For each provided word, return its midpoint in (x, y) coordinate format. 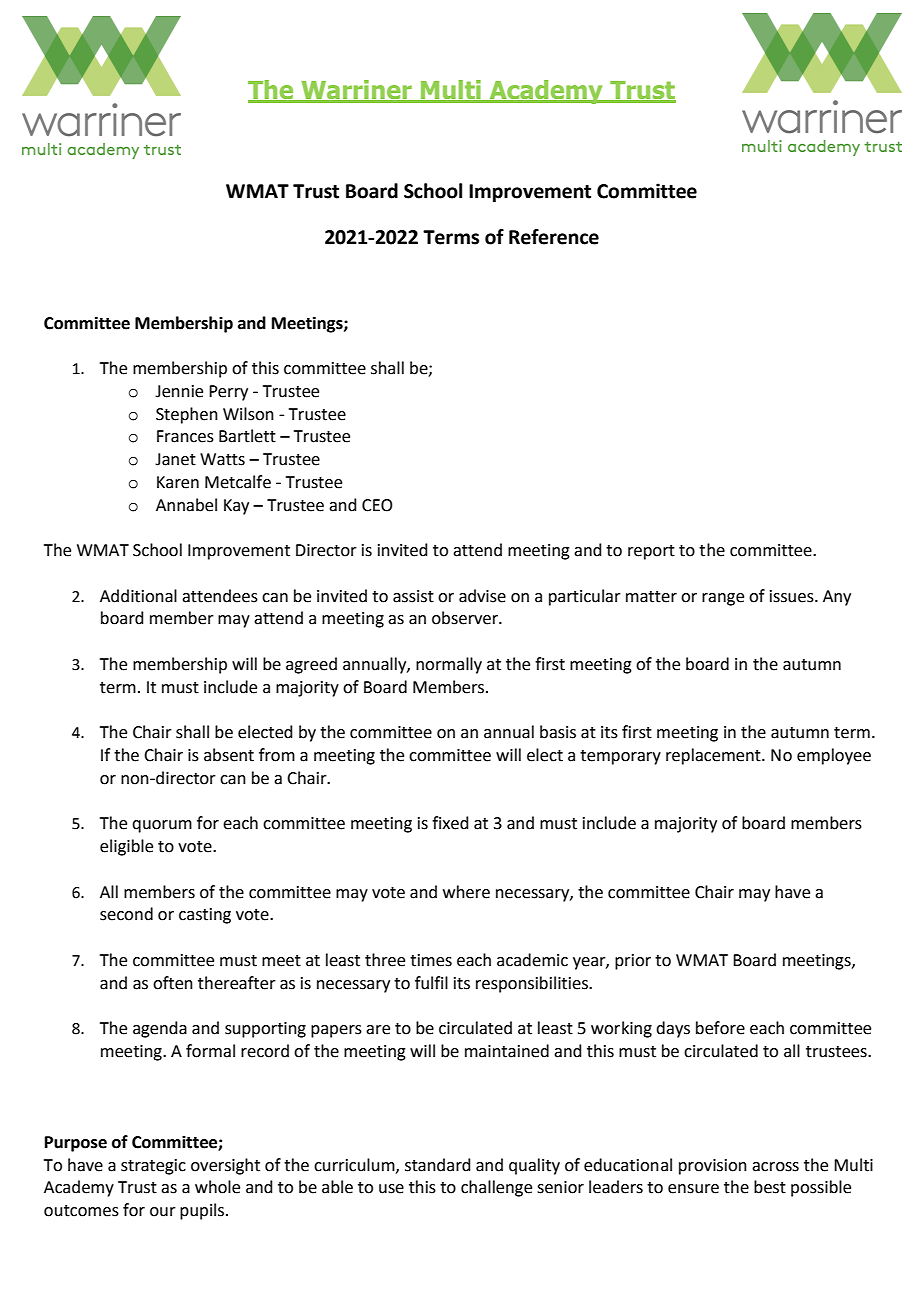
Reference (554, 237)
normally (449, 665)
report (651, 552)
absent (229, 755)
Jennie (179, 391)
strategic (153, 1167)
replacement (714, 756)
